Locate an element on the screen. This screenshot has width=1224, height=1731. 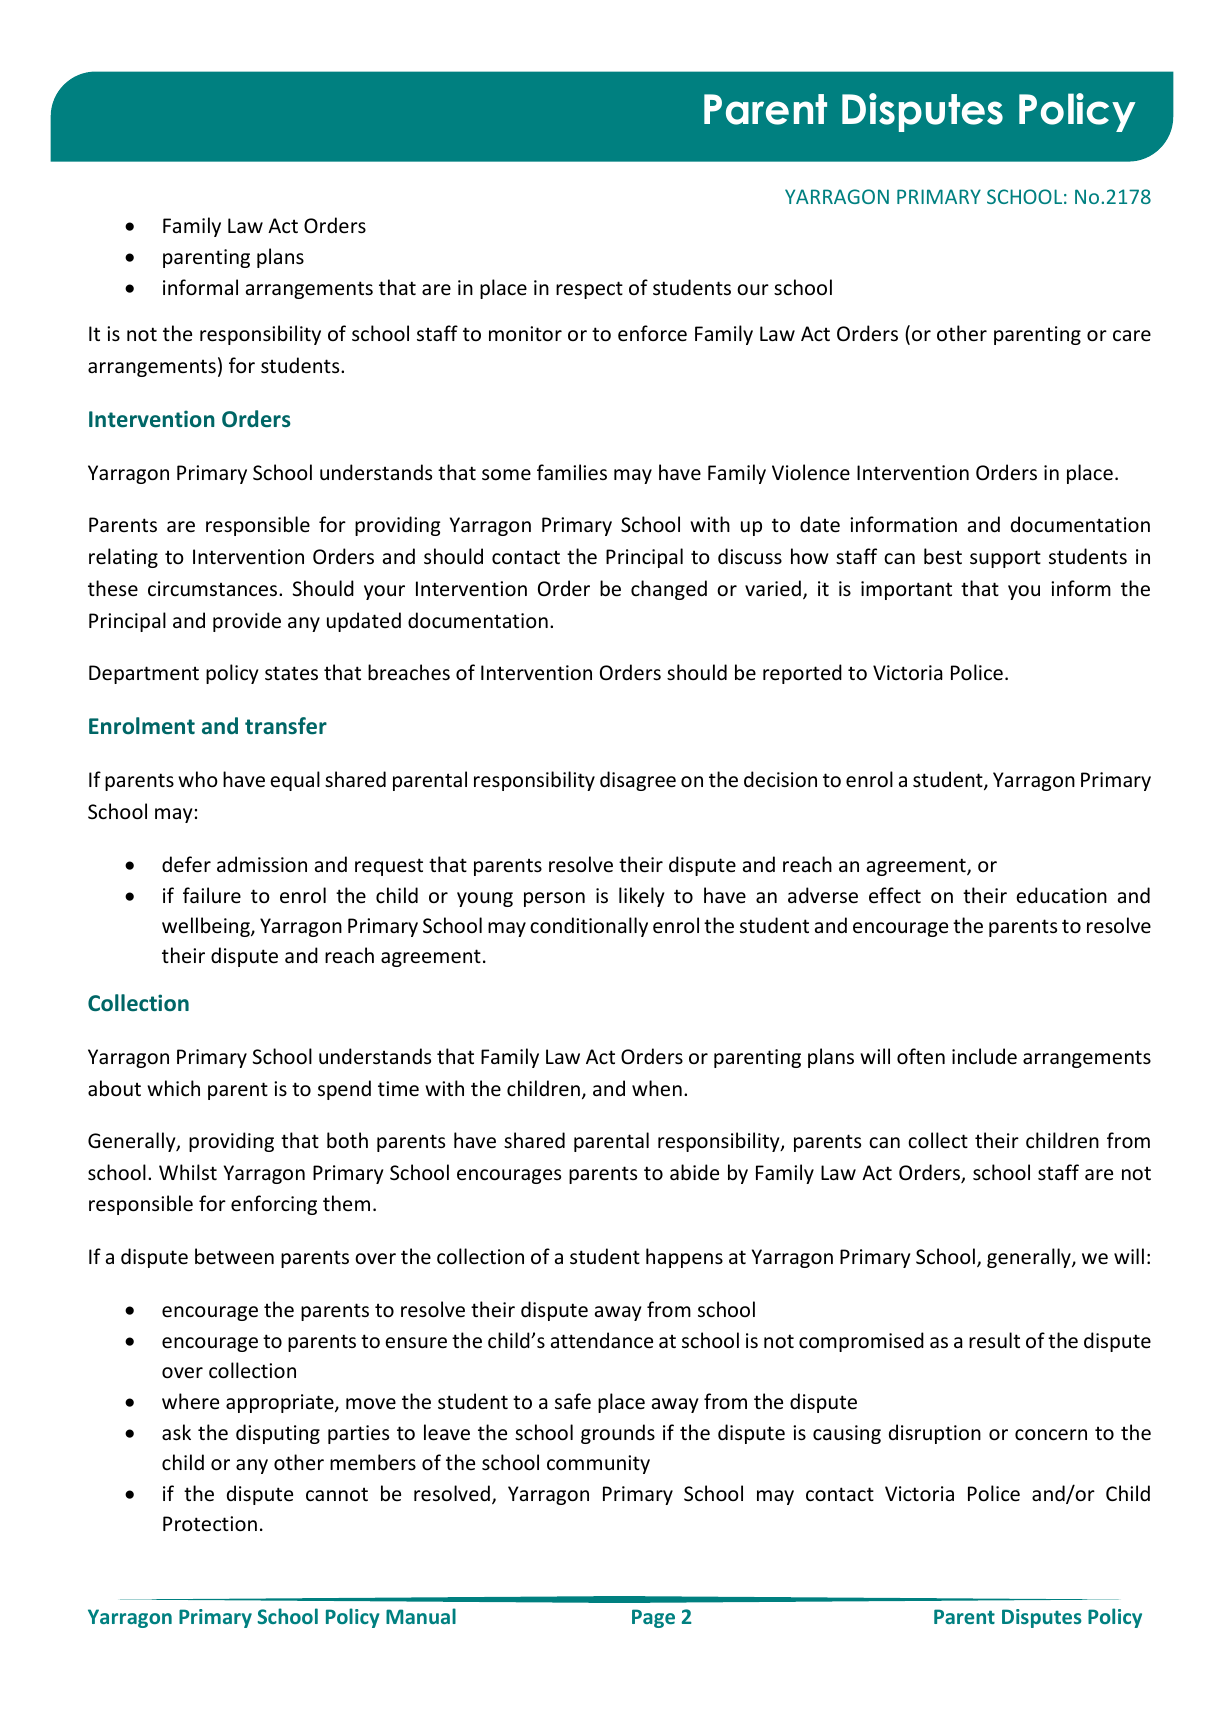
monitor is located at coordinates (525, 334).
